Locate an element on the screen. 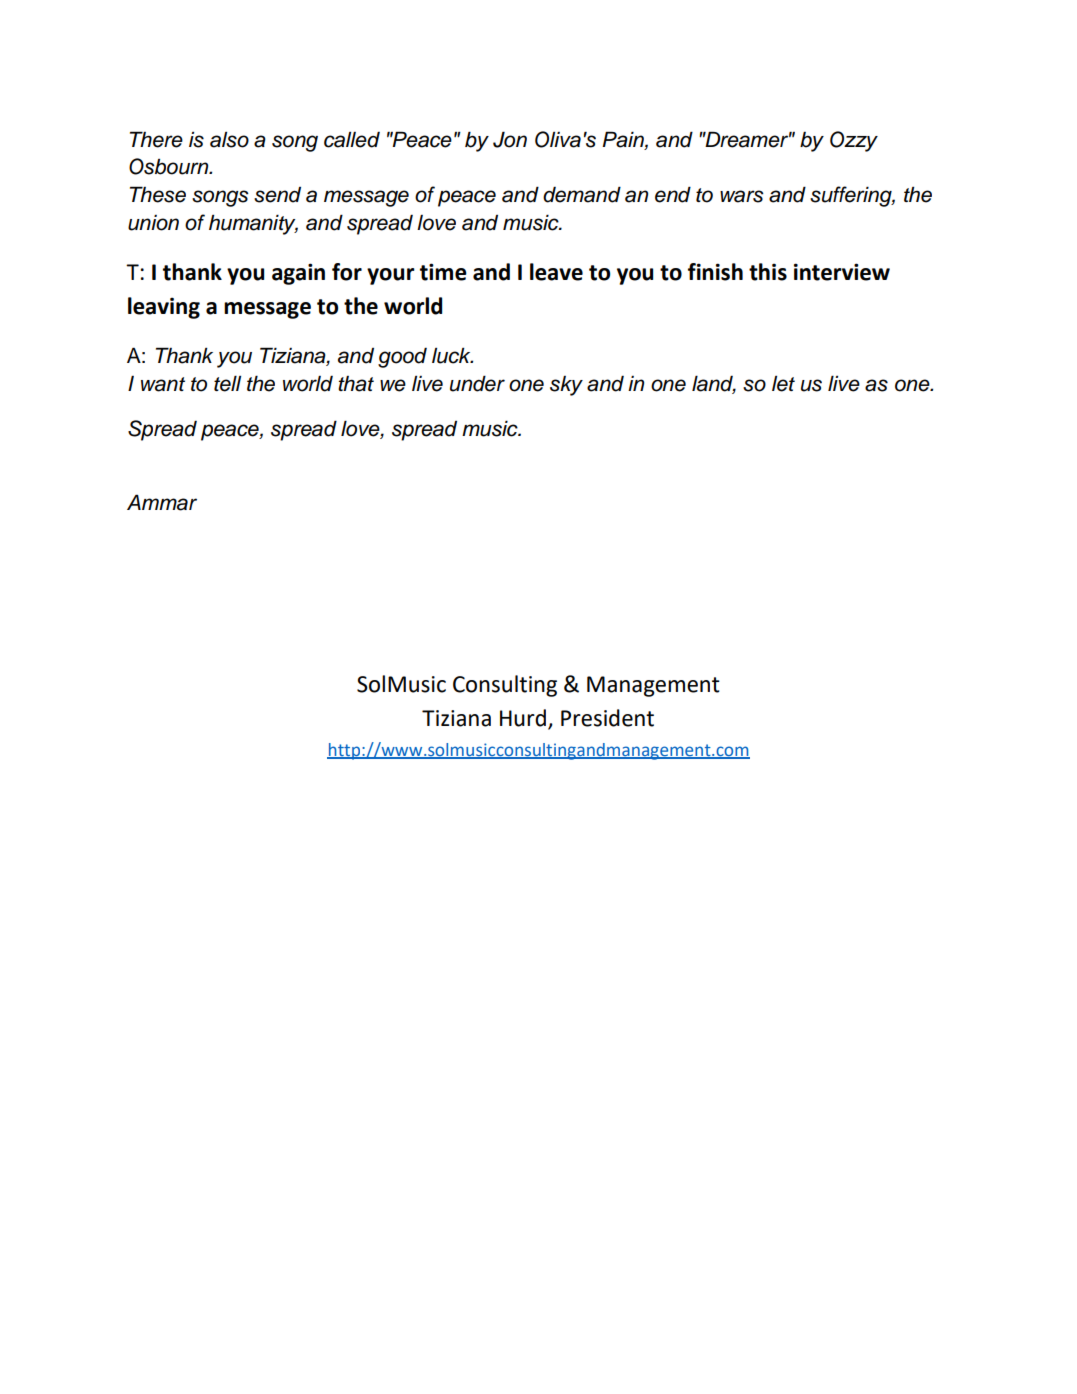 Image resolution: width=1077 pixels, height=1394 pixels. Jon is located at coordinates (510, 139).
